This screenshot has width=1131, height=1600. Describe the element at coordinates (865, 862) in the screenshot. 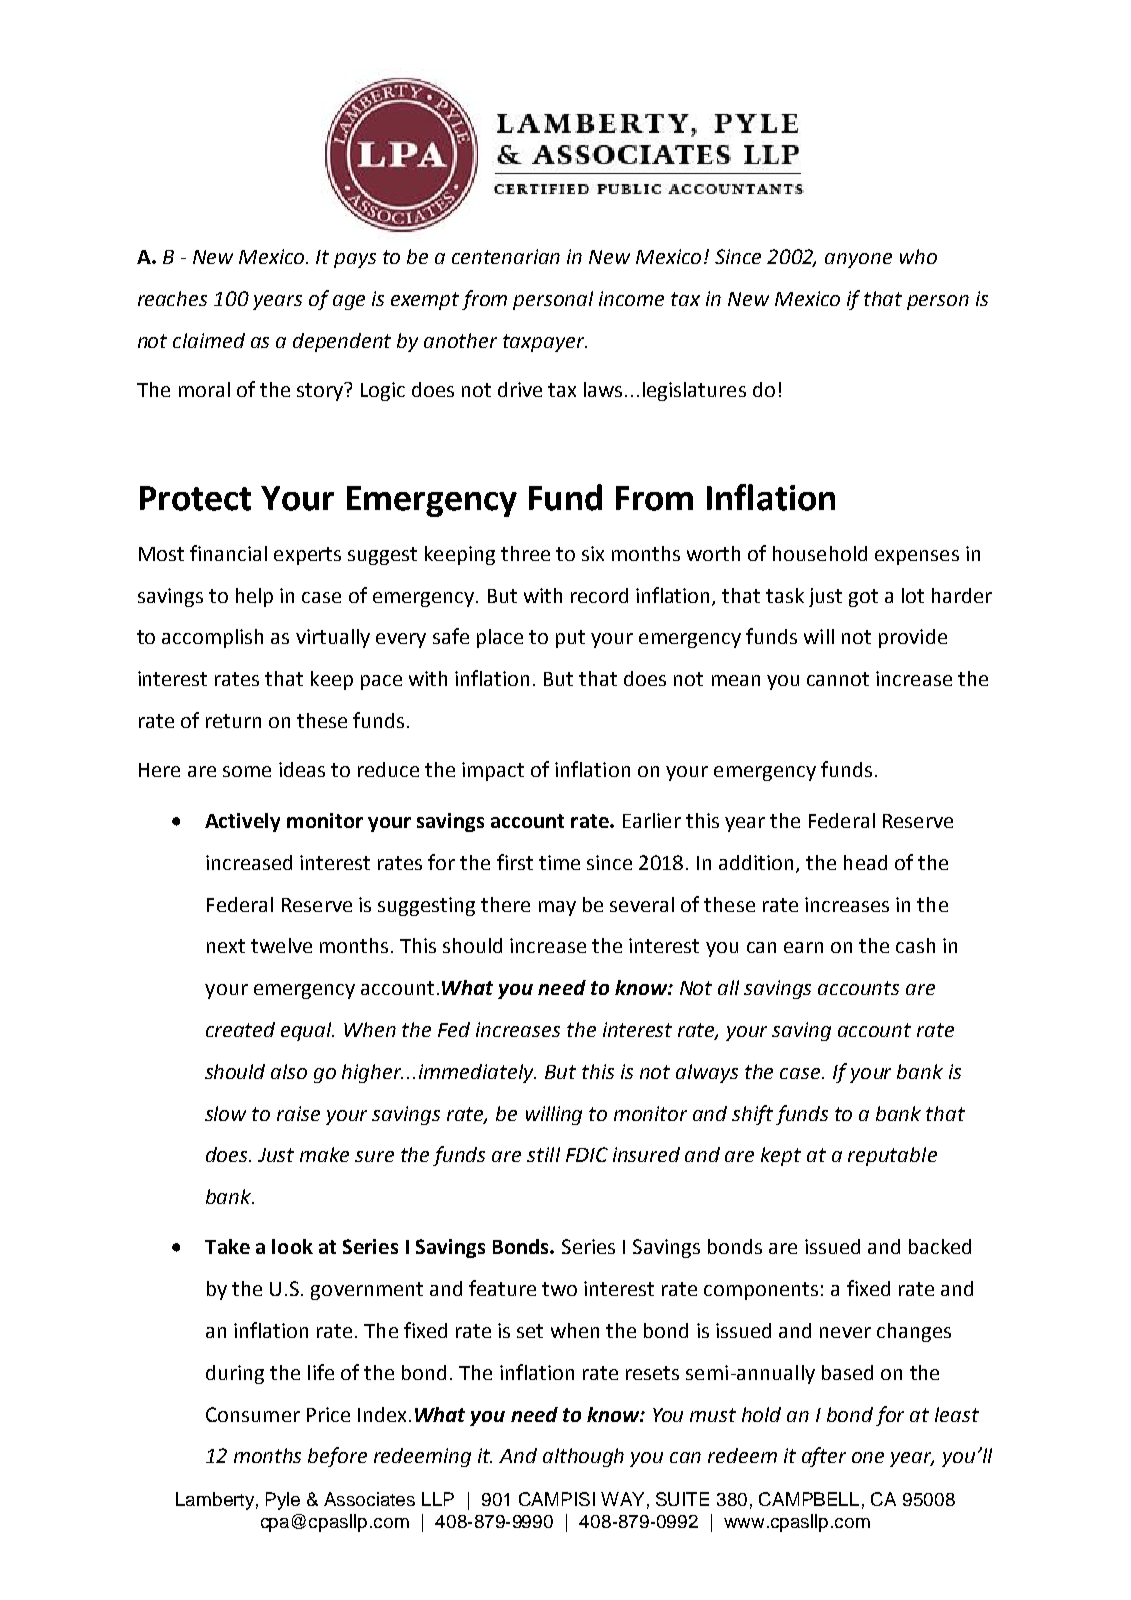

I see `head` at that location.
